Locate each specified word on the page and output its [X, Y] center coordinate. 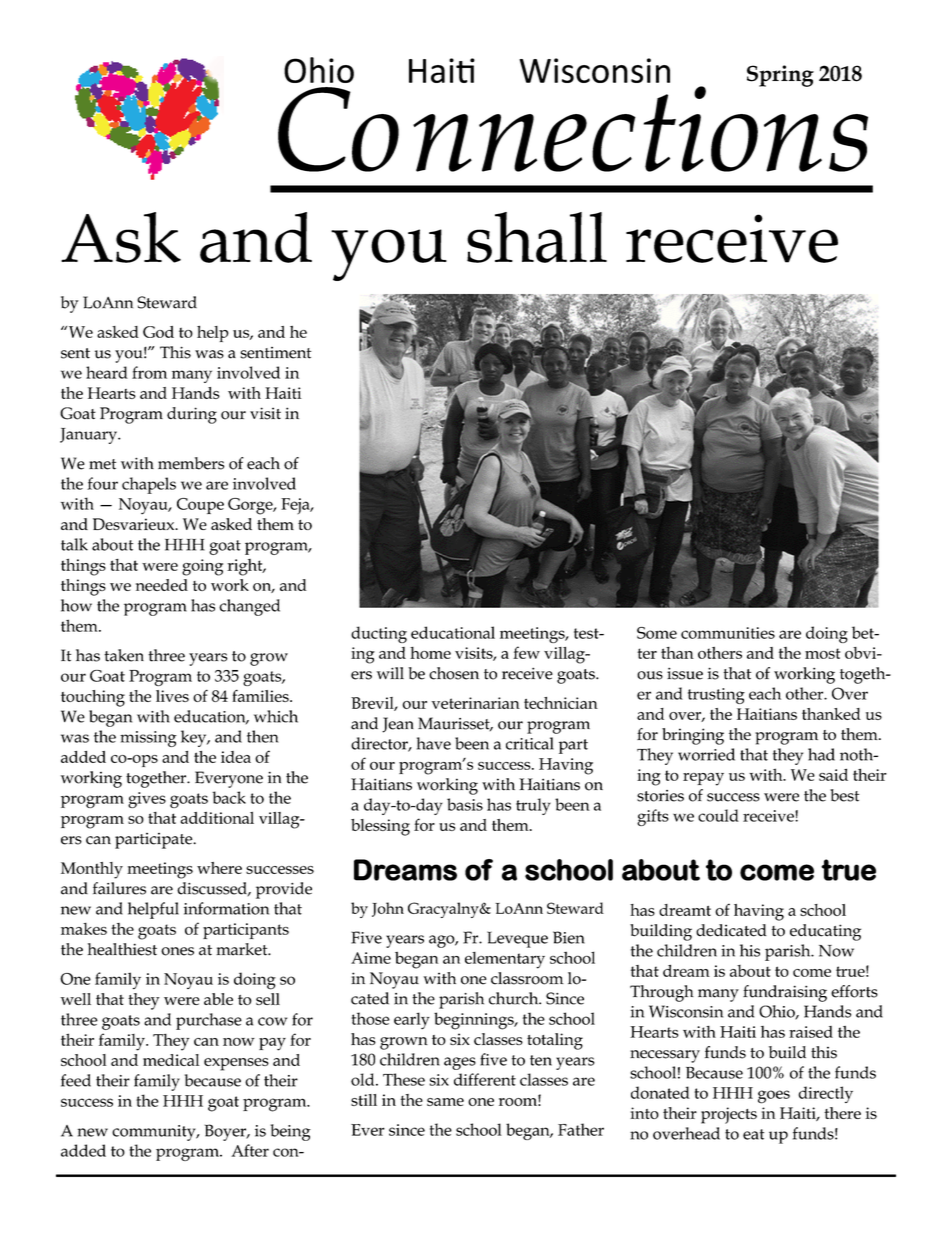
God [158, 332]
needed [162, 585]
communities [728, 633]
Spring [780, 76]
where [219, 868]
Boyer [227, 1132]
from [149, 372]
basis [465, 804]
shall [537, 237]
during [192, 415]
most [822, 653]
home [430, 653]
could [718, 815]
